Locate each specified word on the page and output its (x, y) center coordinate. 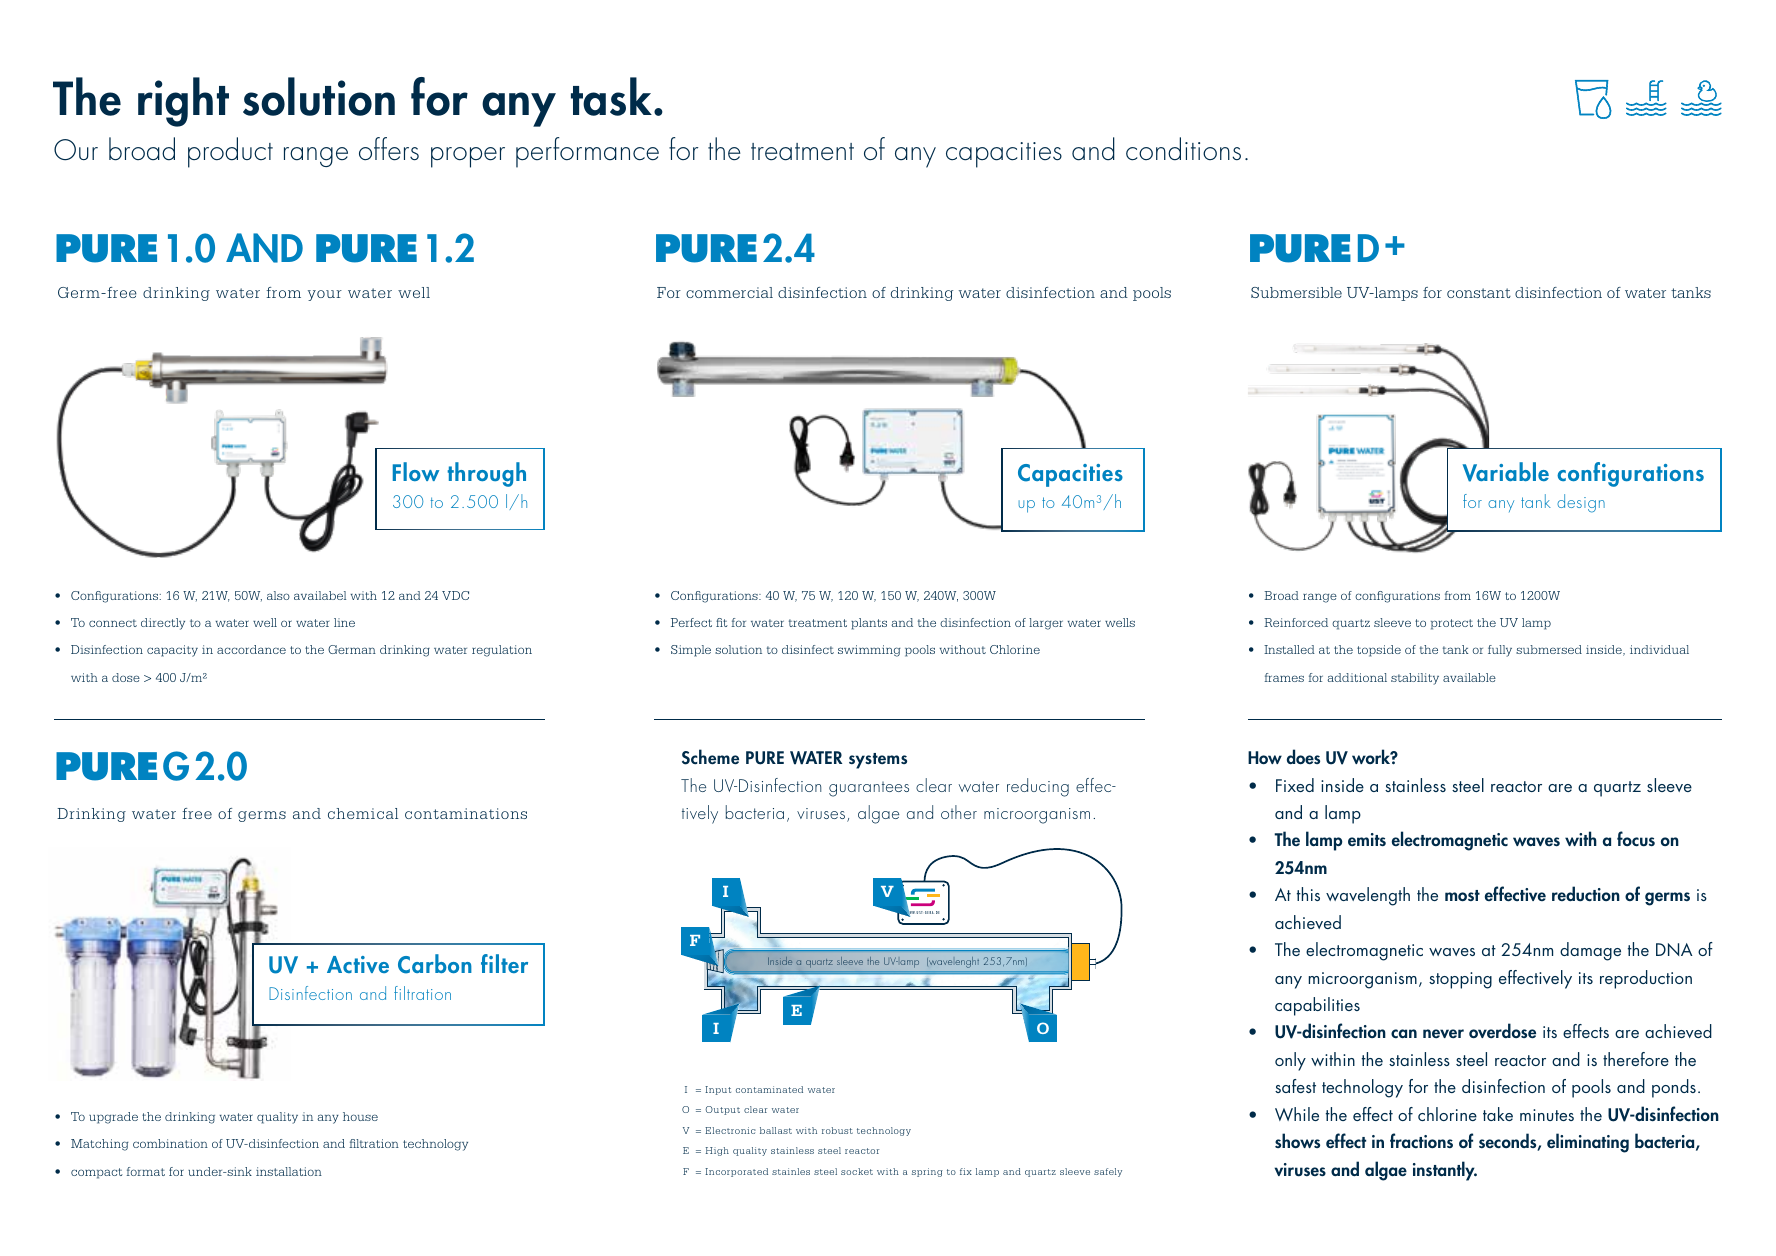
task (613, 96)
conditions (1183, 149)
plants (869, 624)
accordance (251, 649)
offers (389, 149)
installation (289, 1171)
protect (1452, 624)
